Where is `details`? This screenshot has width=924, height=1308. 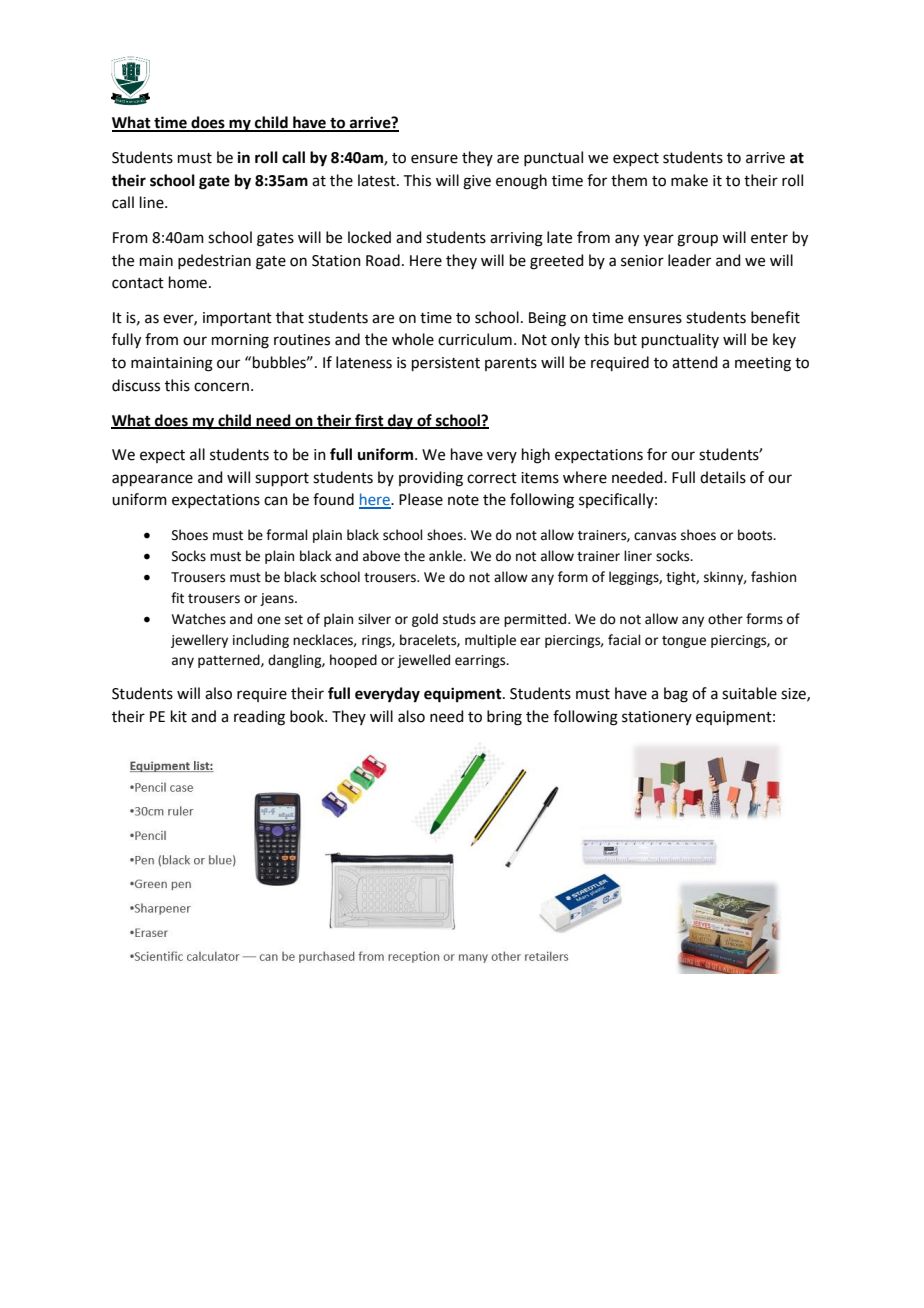
details is located at coordinates (723, 477).
